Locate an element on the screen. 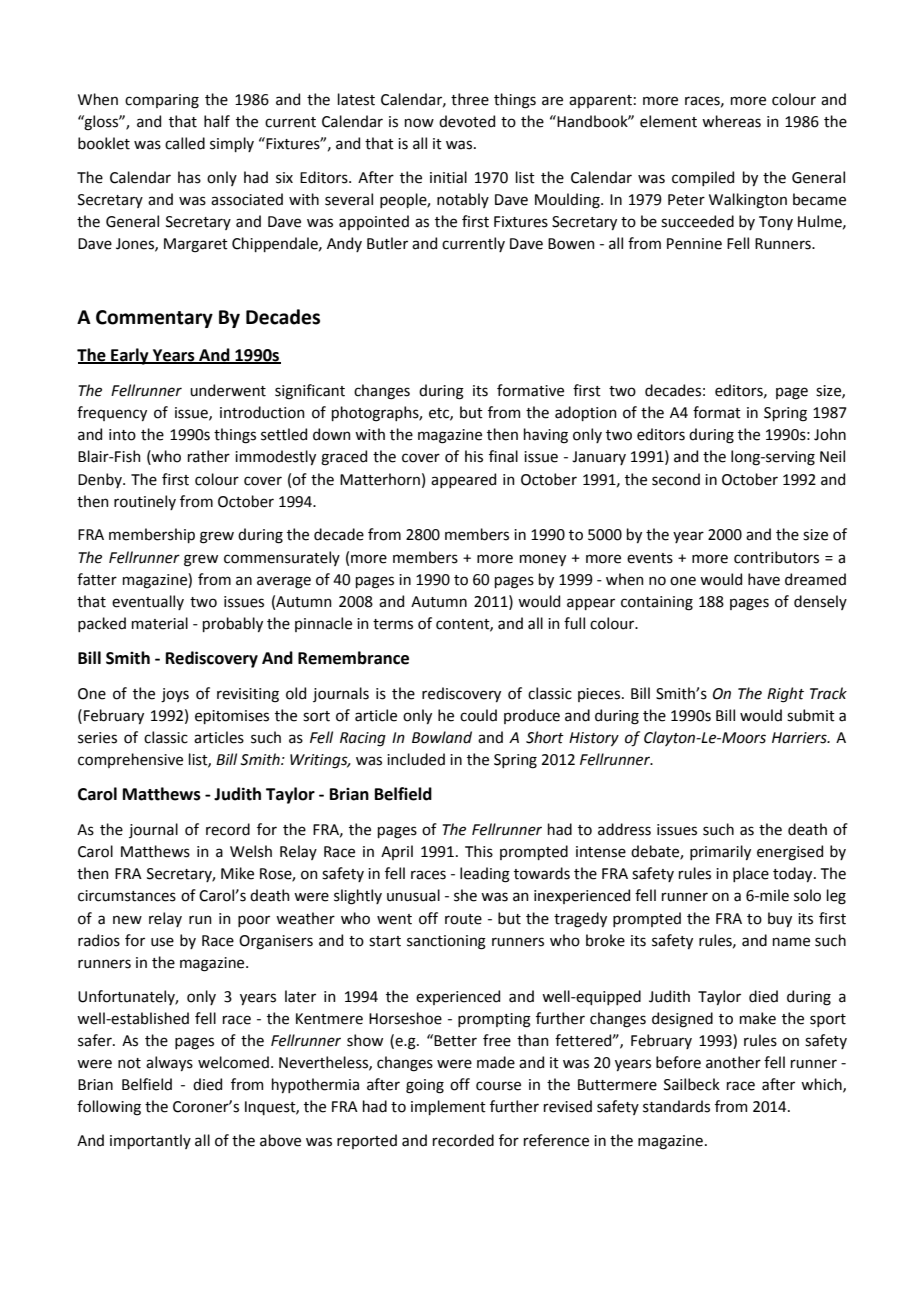  implement is located at coordinates (448, 1107).
